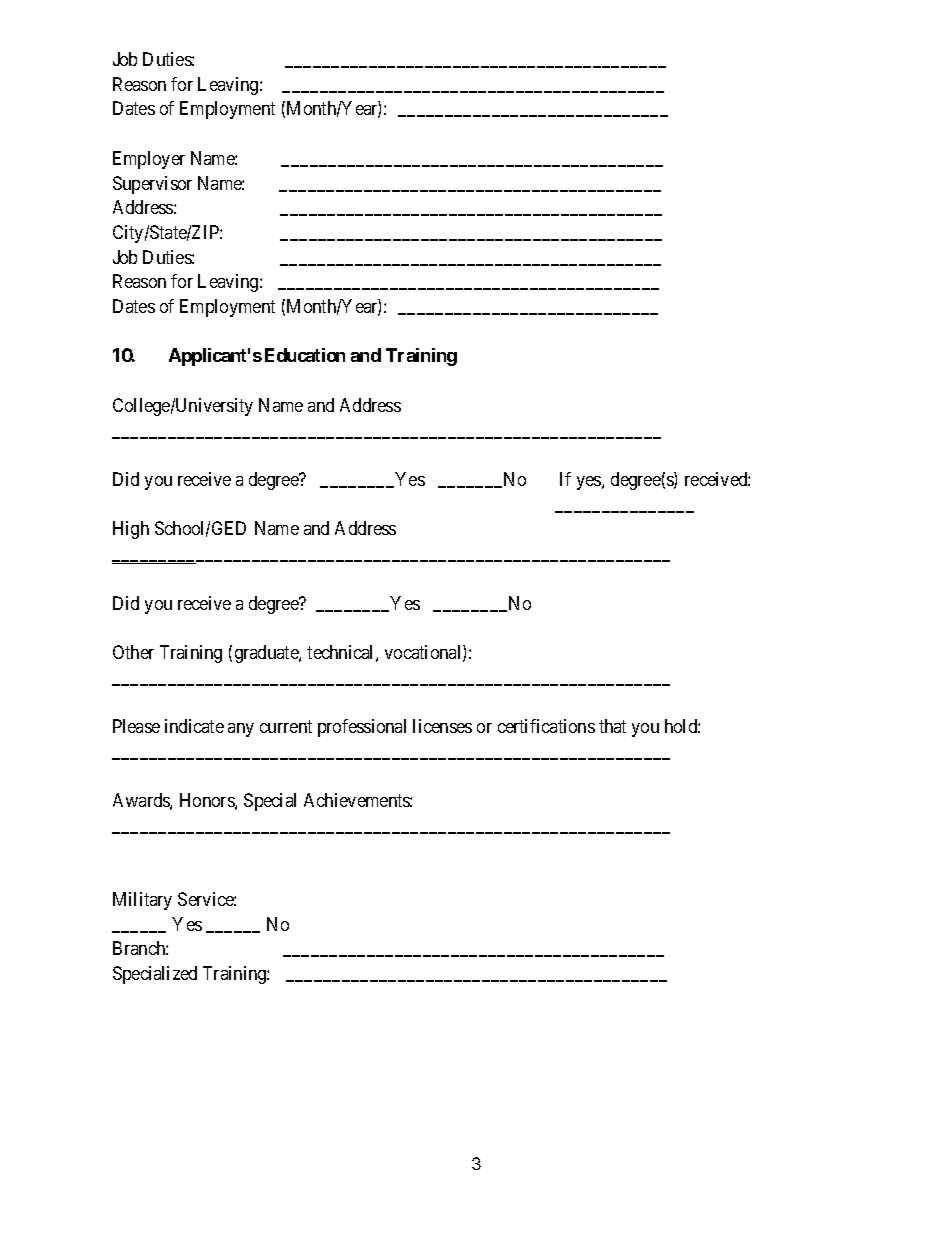 The height and width of the screenshot is (1233, 952). I want to click on Supervisor, so click(152, 185).
